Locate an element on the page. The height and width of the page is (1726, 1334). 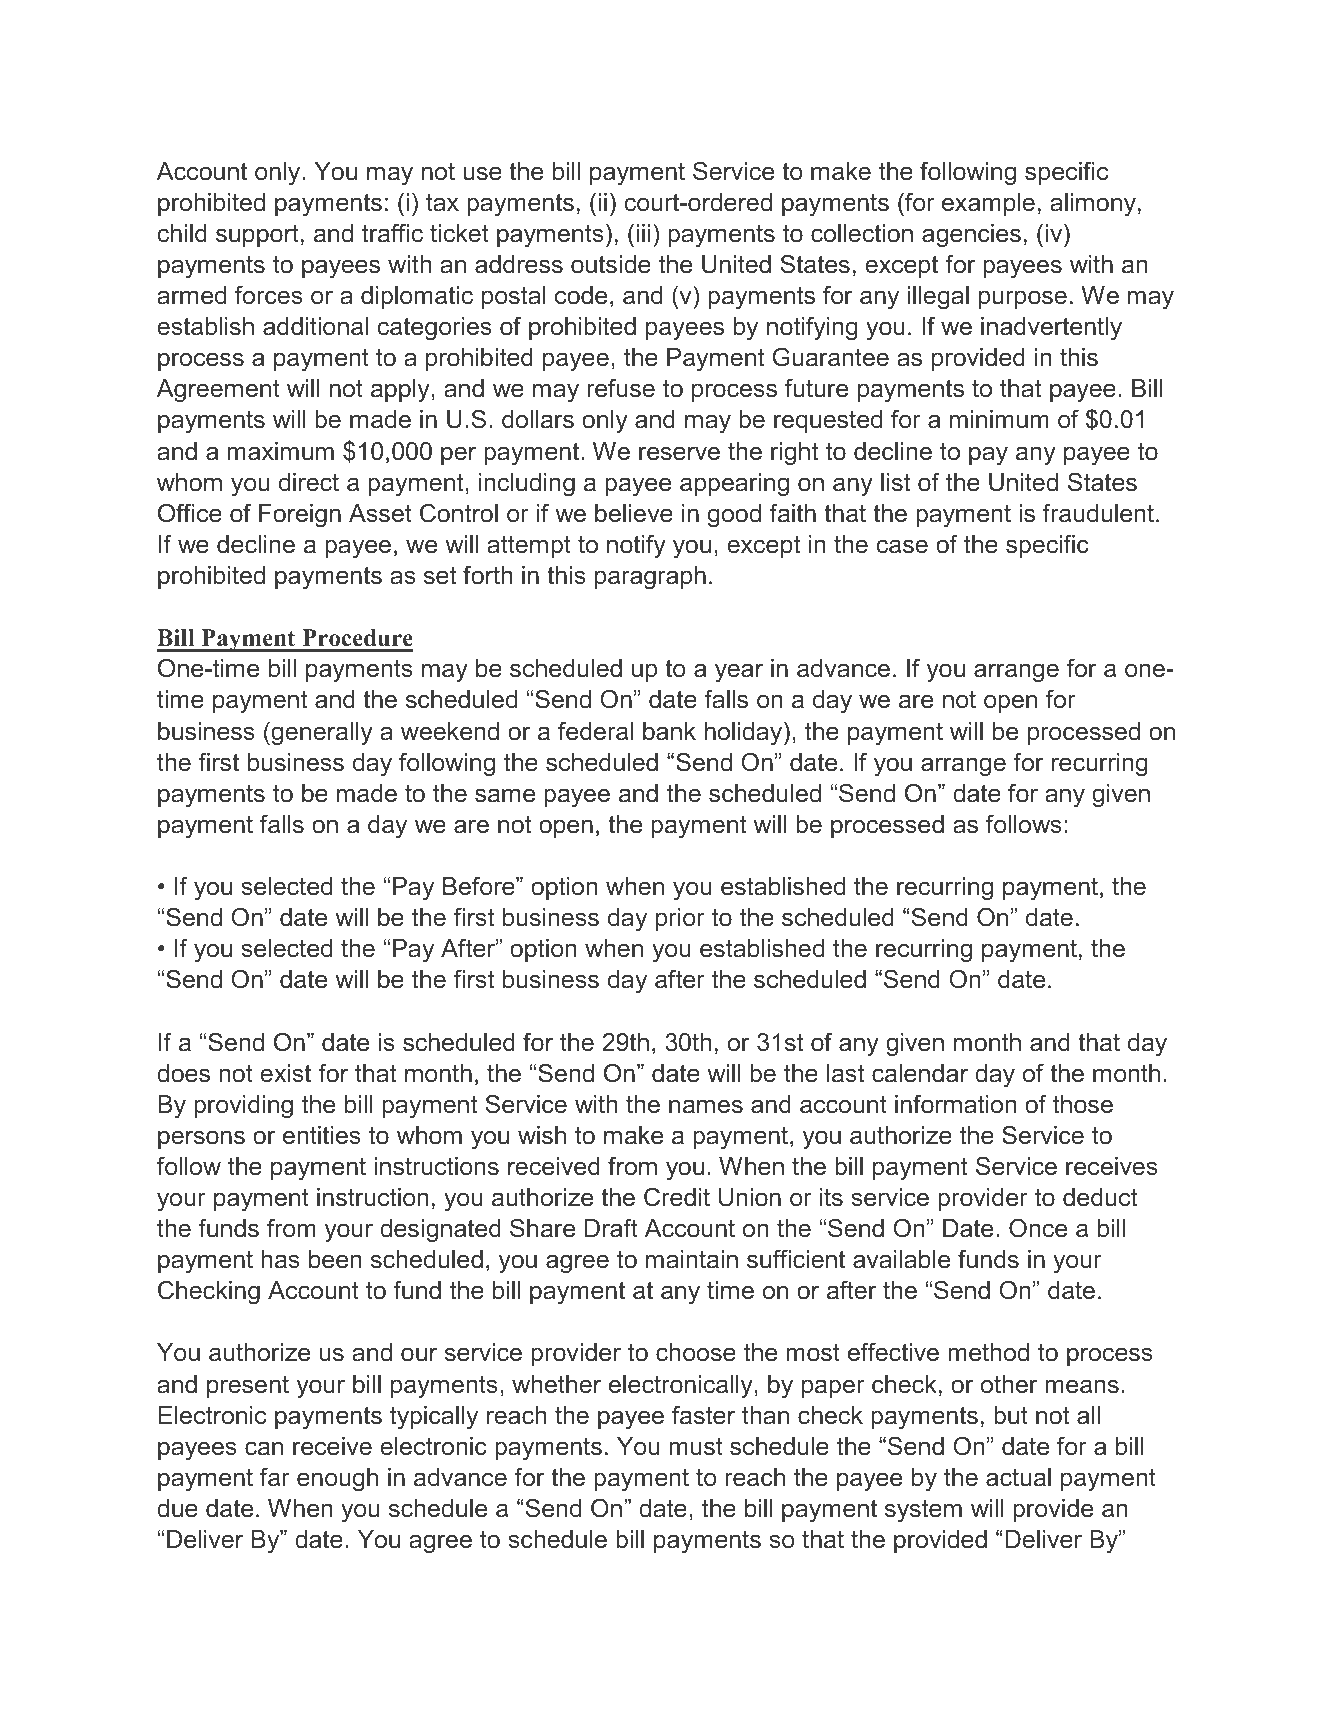
names is located at coordinates (706, 1106).
